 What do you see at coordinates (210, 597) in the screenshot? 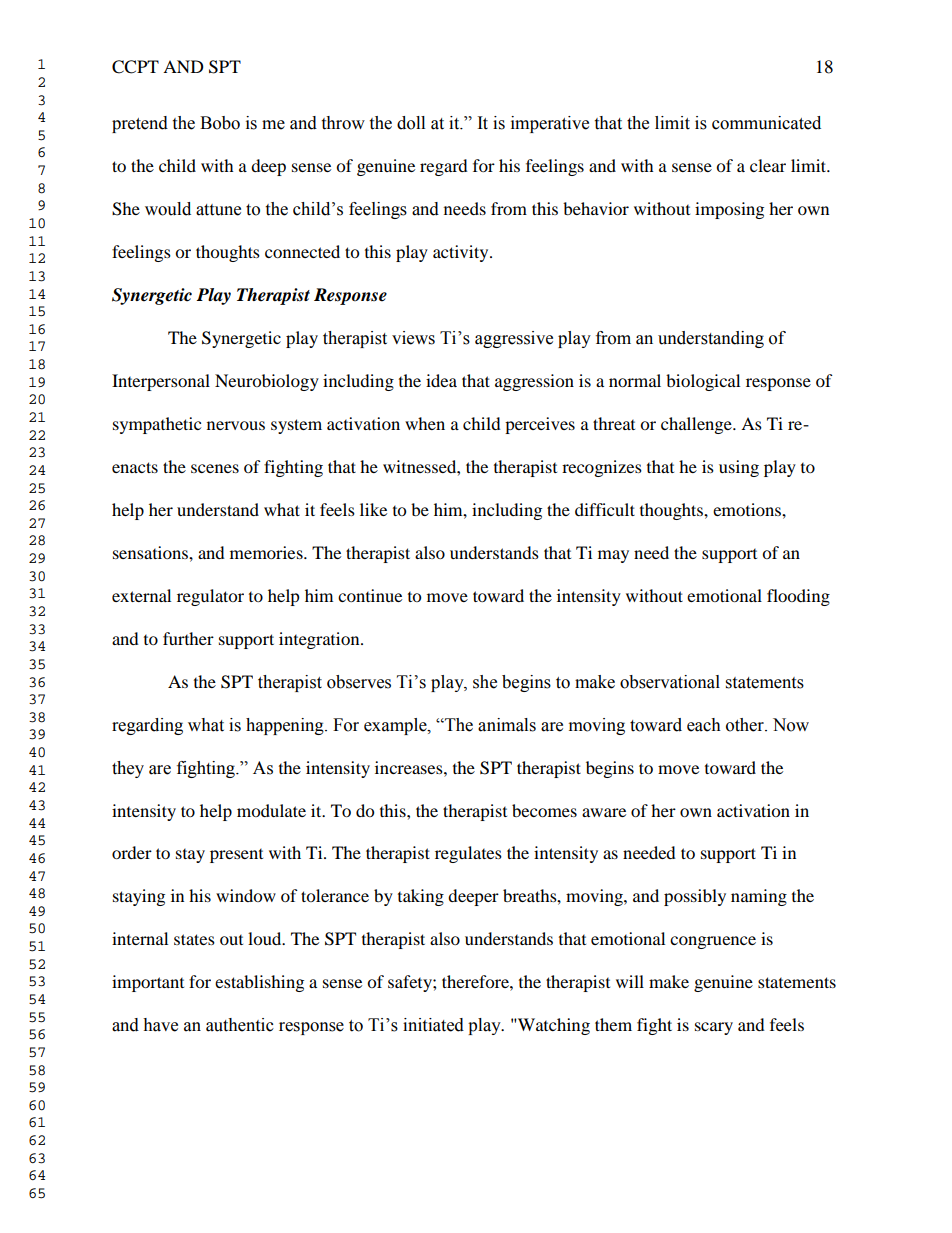
I see `regulator` at bounding box center [210, 597].
